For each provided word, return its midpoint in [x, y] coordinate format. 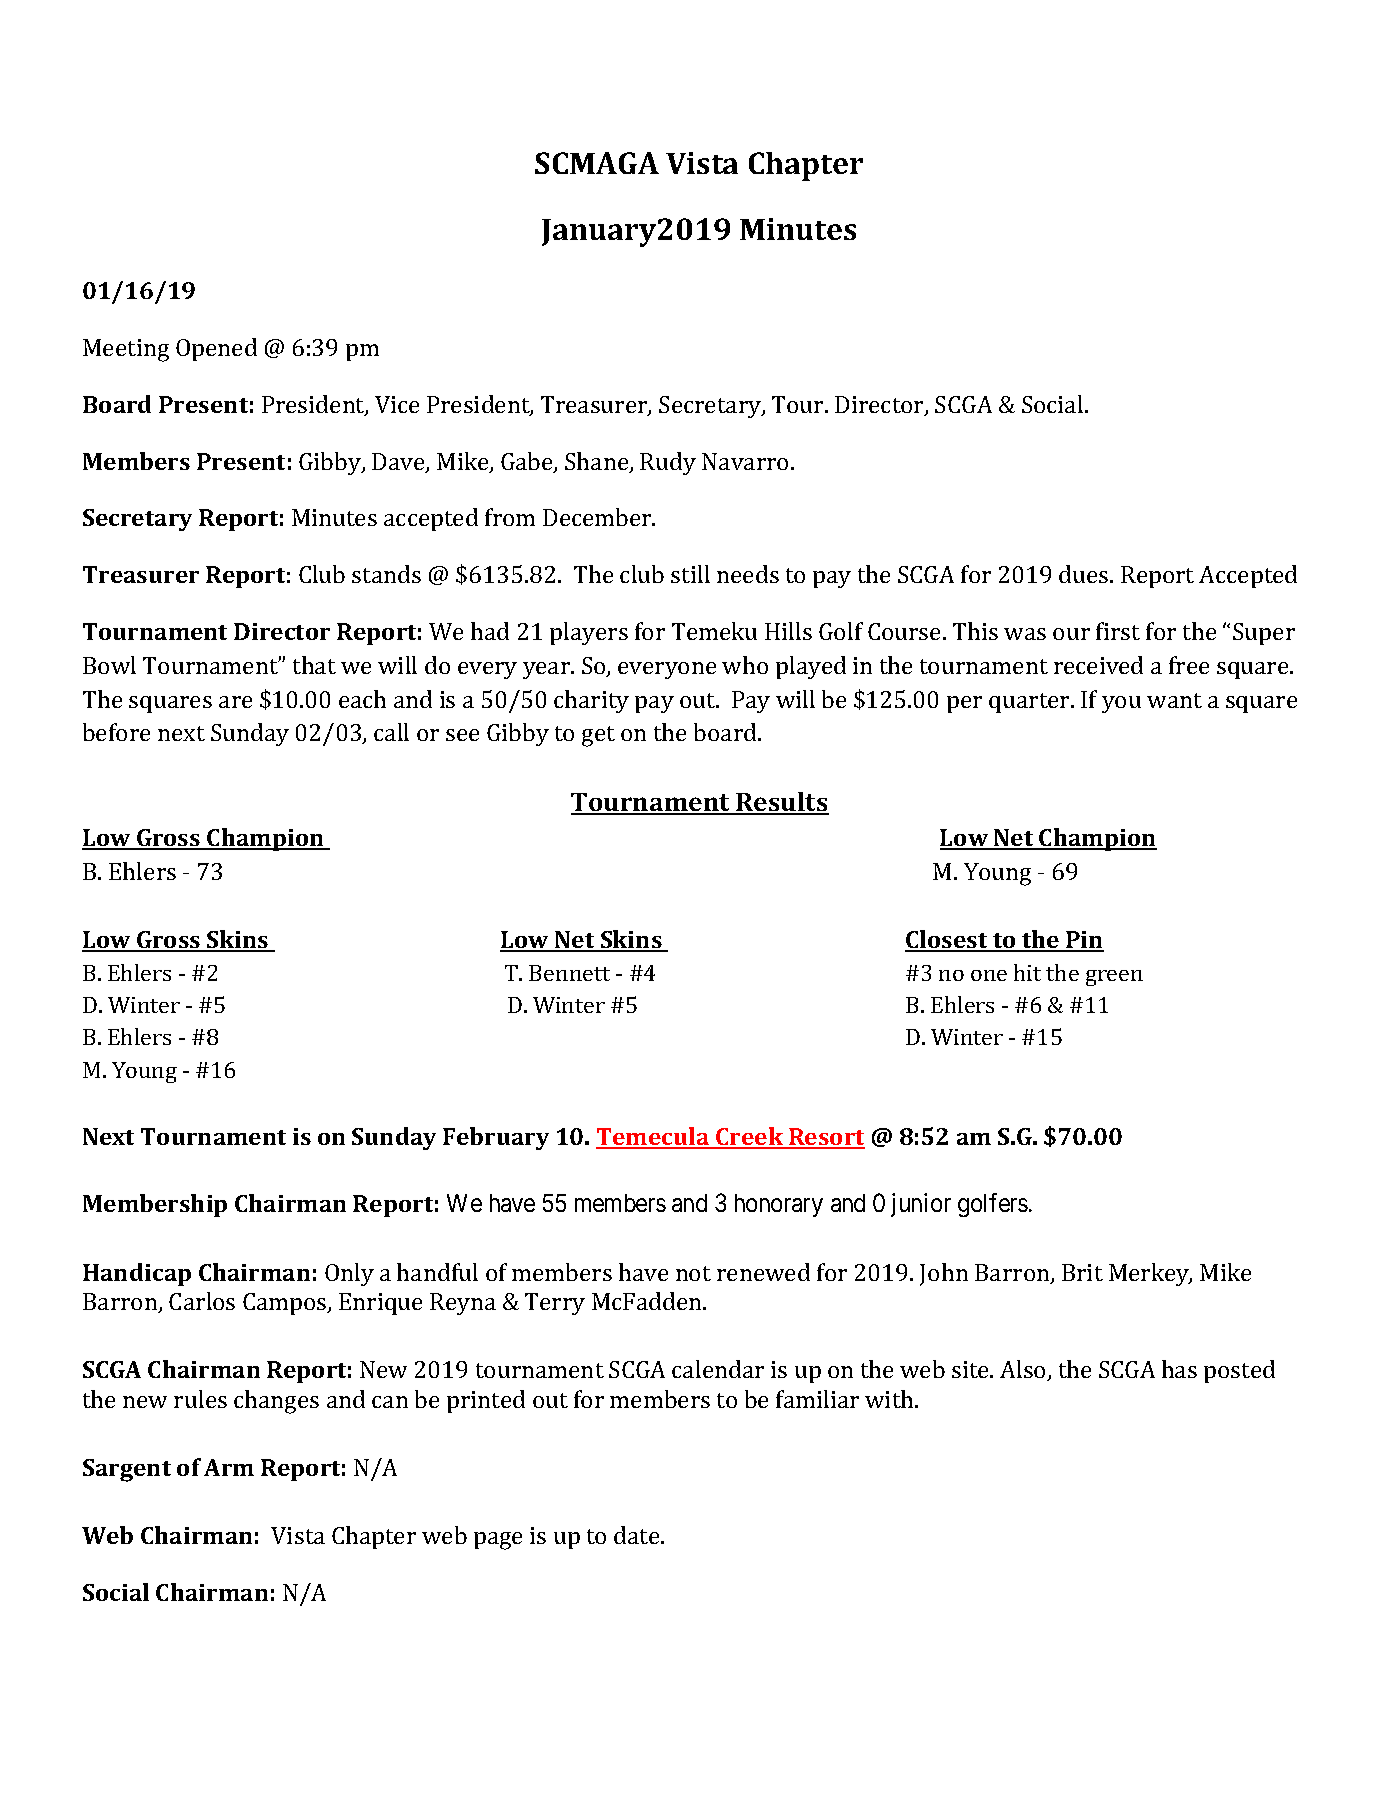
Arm [229, 1467]
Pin [1084, 941]
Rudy [668, 463]
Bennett [569, 973]
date [638, 1535]
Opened [216, 349]
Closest [947, 940]
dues [1085, 574]
